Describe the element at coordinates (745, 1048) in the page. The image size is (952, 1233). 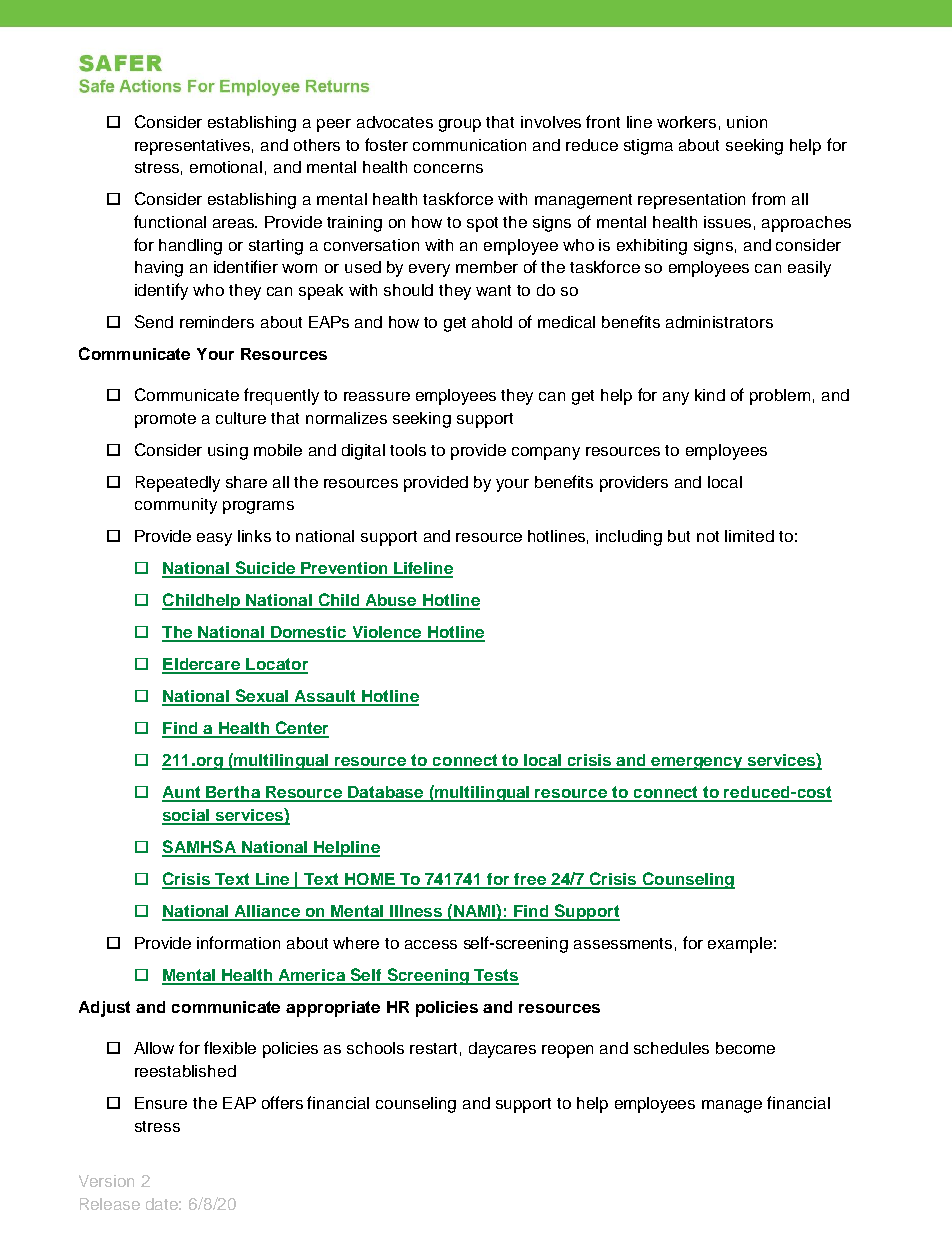
I see `become` at that location.
